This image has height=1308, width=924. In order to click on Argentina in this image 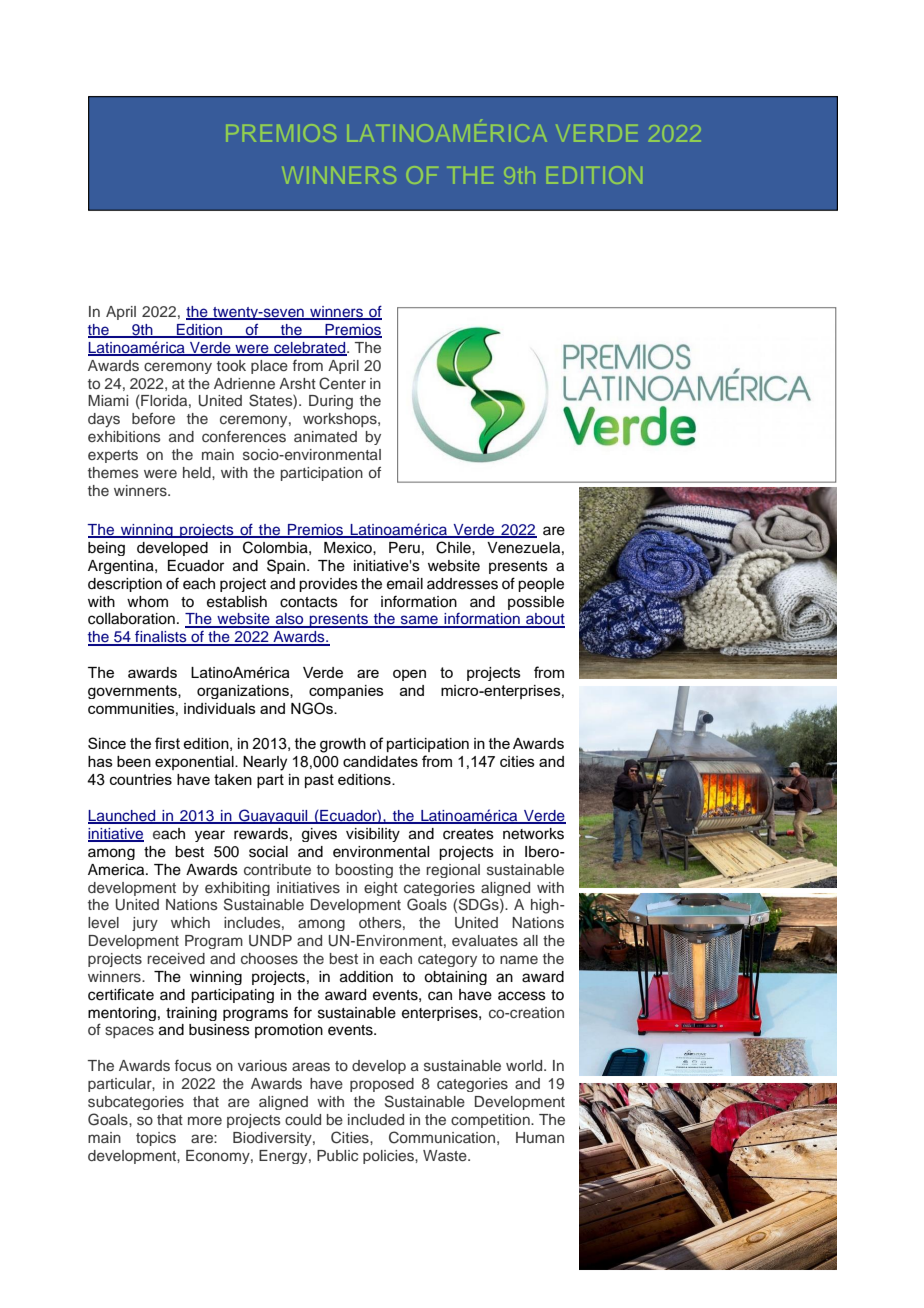, I will do `click(122, 567)`.
